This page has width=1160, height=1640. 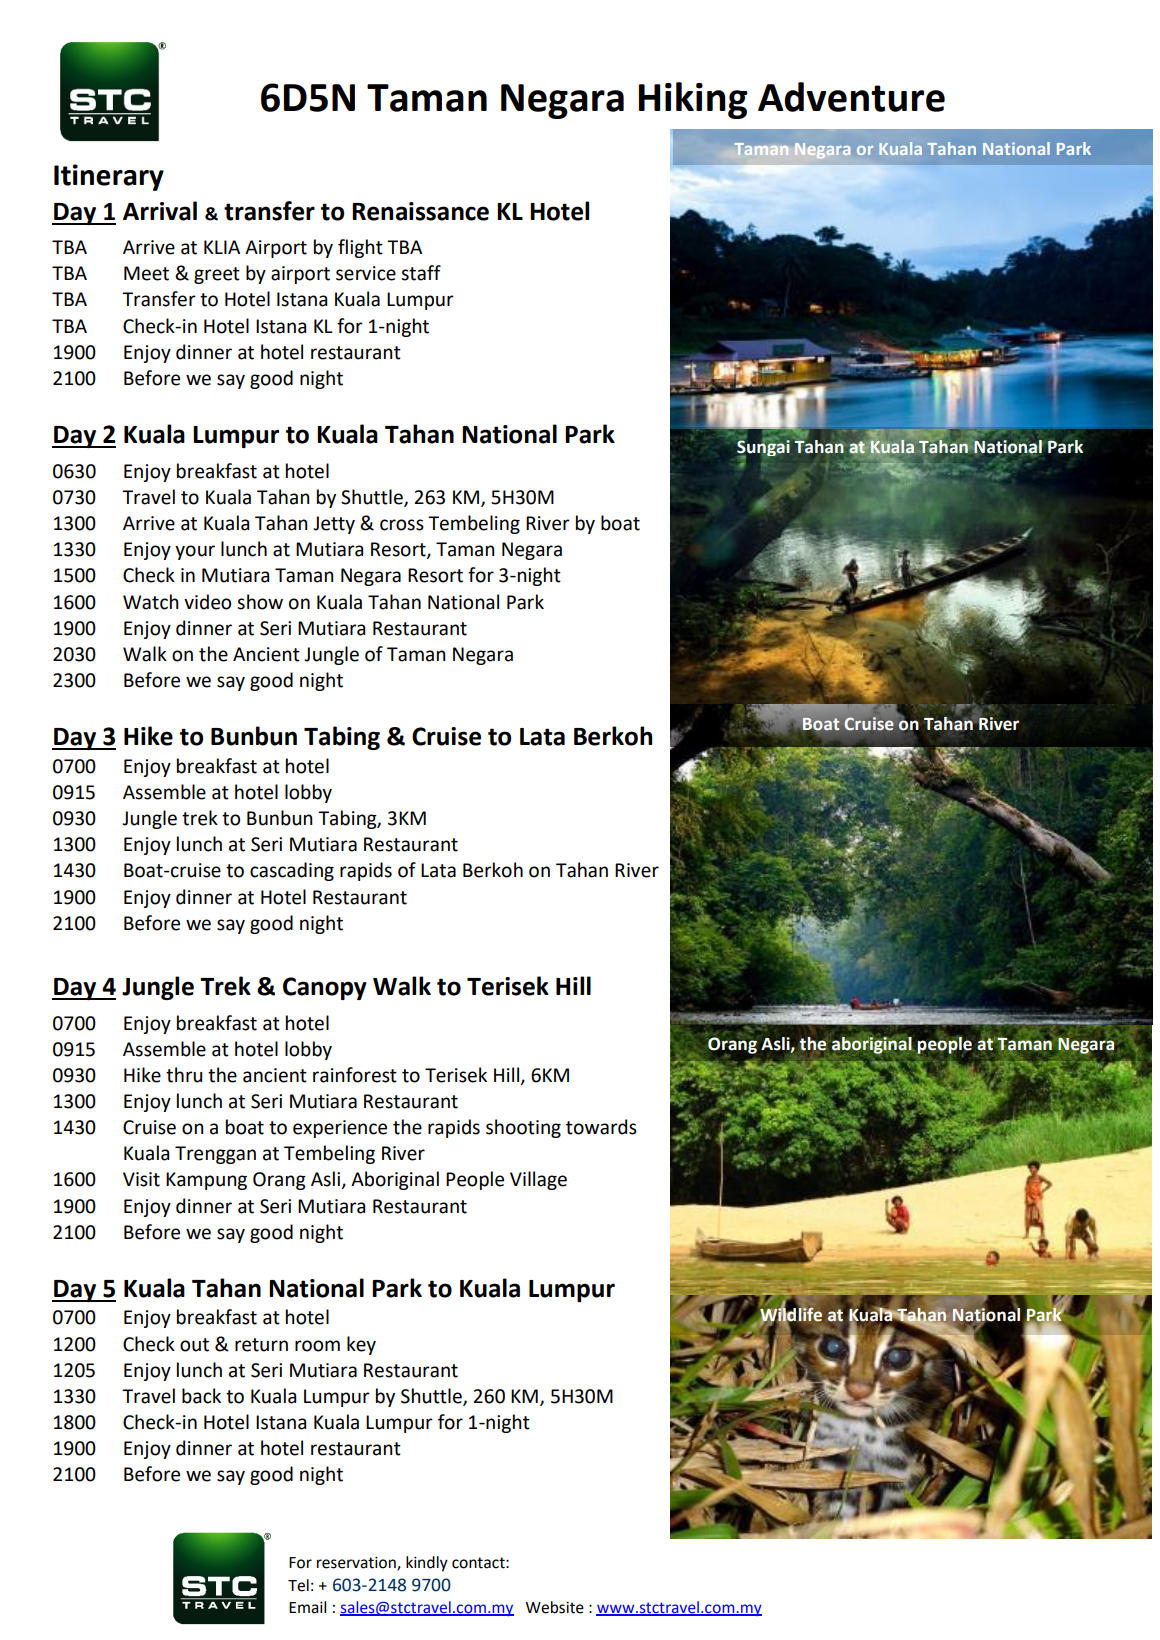 What do you see at coordinates (693, 100) in the page?
I see `Hiking` at bounding box center [693, 100].
